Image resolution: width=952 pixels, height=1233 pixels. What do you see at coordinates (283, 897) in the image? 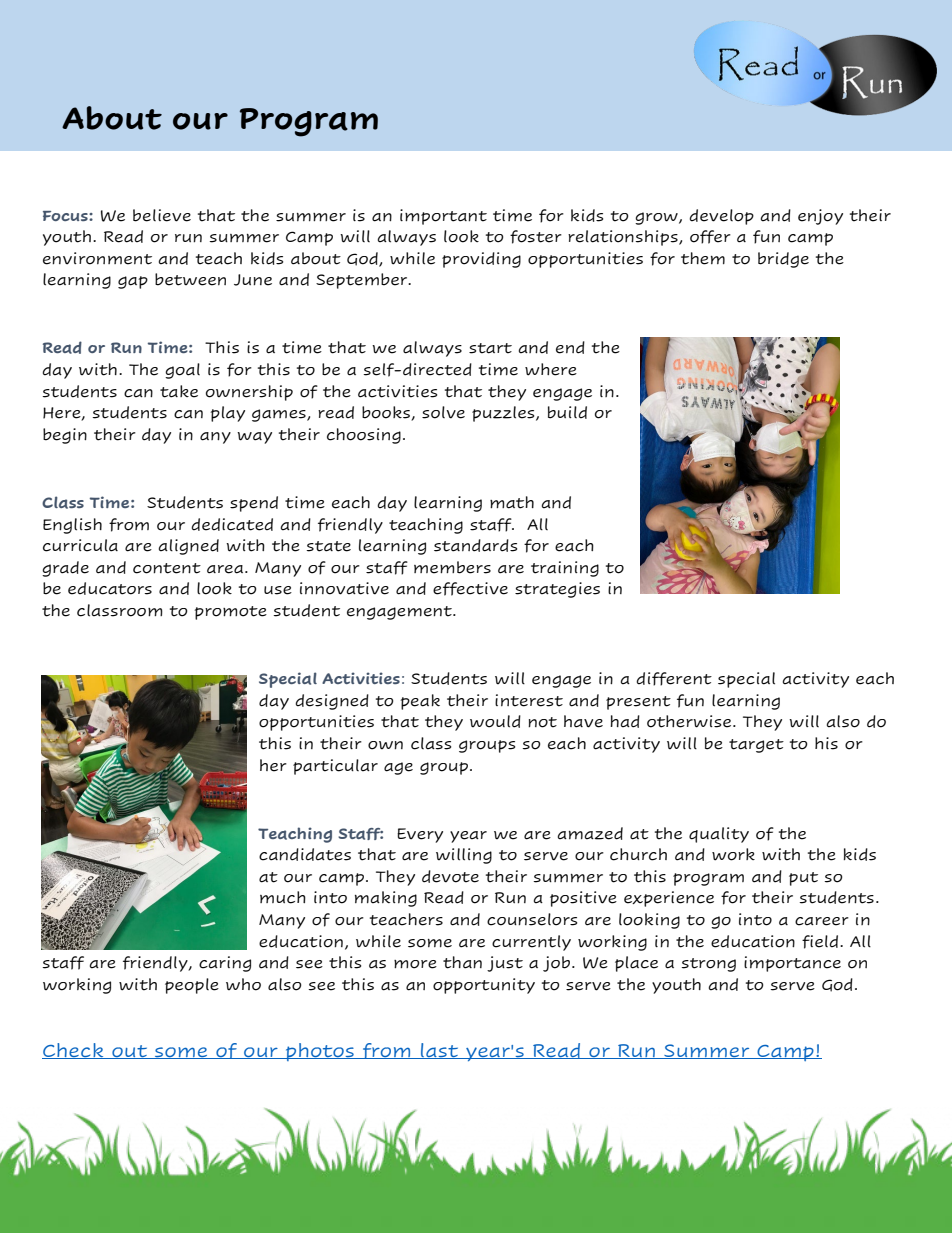
I see `much` at bounding box center [283, 897].
